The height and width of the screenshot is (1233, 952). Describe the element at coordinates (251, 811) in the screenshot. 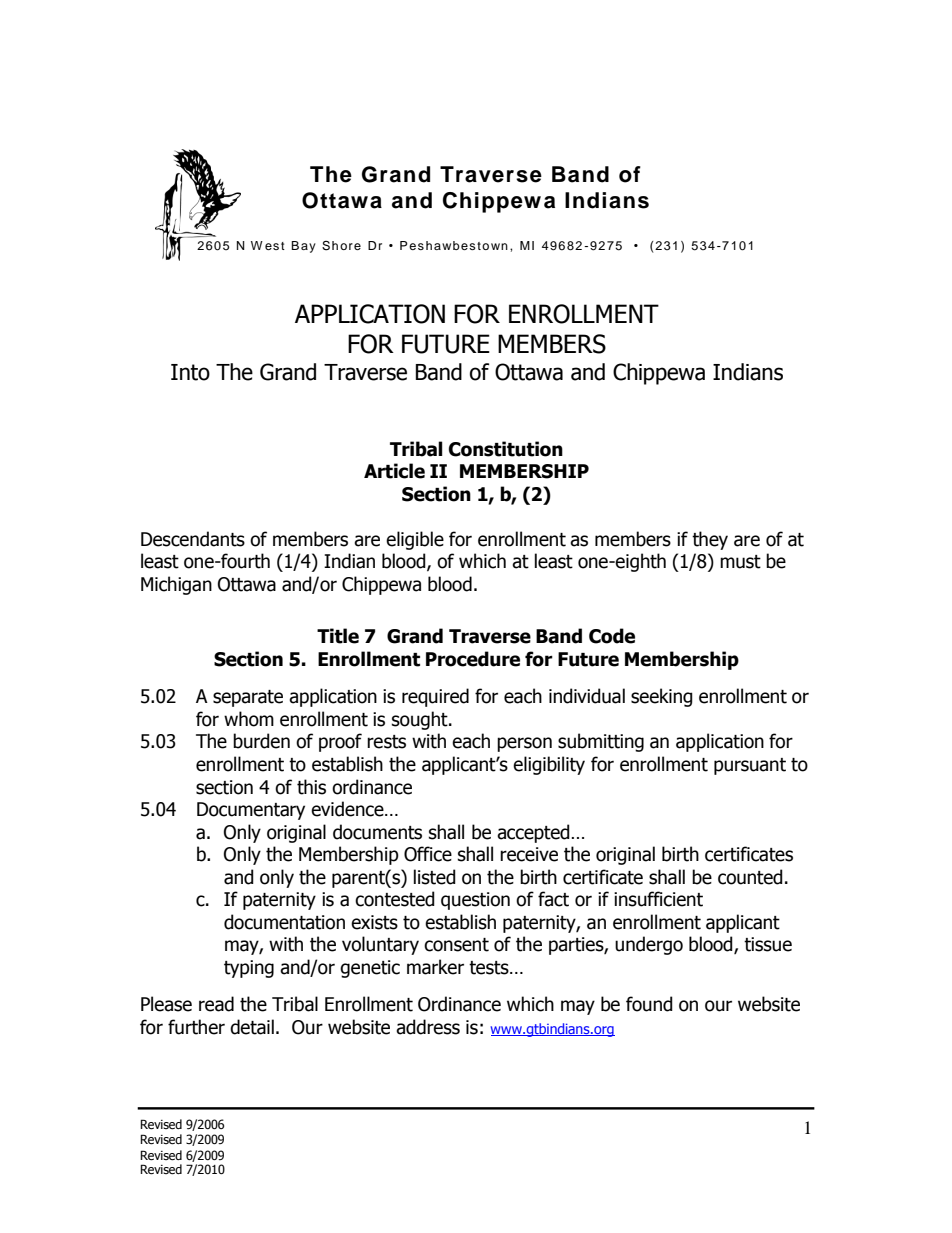

I see `Documentary` at that location.
